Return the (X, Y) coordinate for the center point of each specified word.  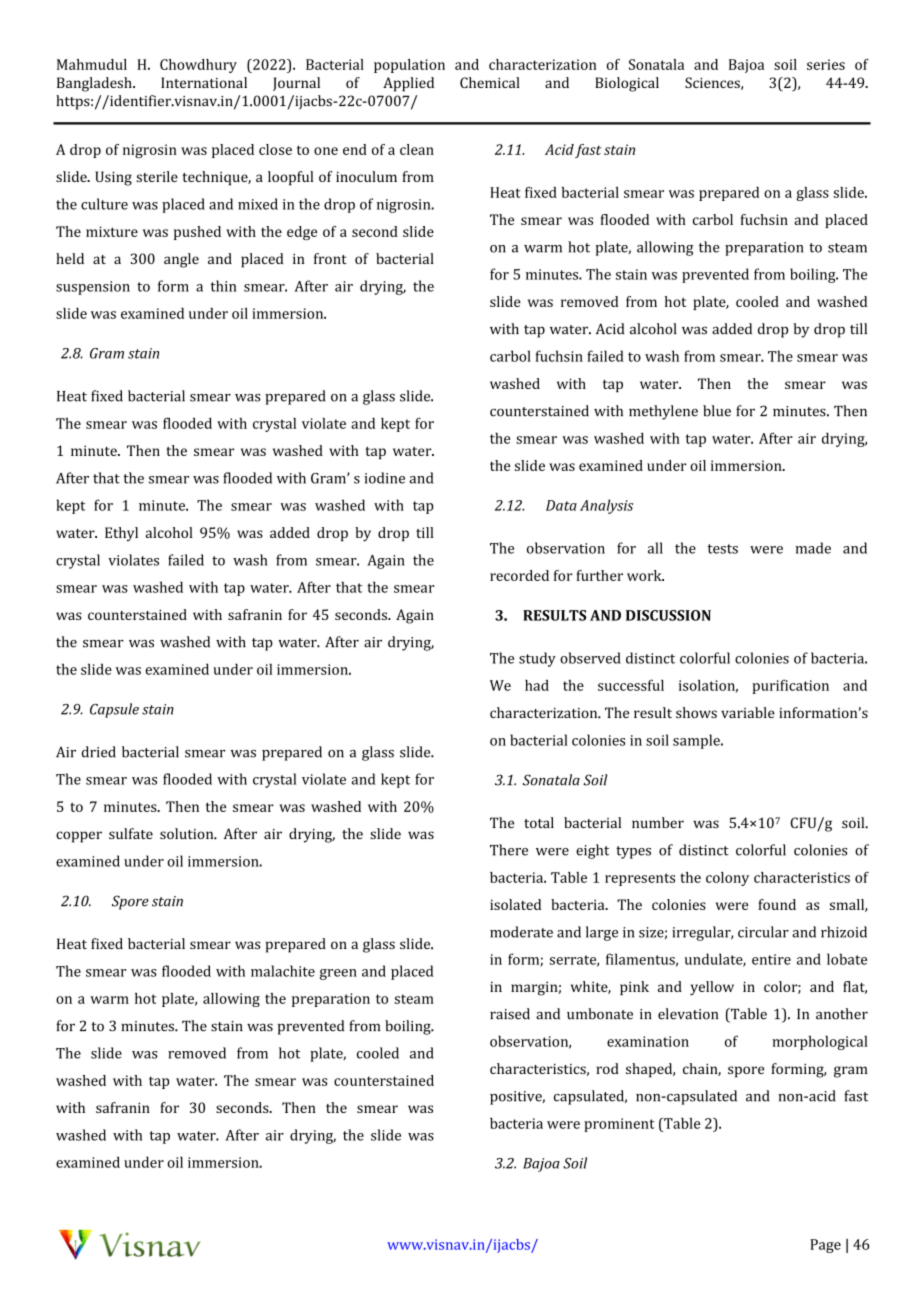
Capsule (114, 710)
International (204, 82)
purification (790, 686)
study (537, 659)
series (826, 64)
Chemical (490, 82)
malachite (283, 971)
